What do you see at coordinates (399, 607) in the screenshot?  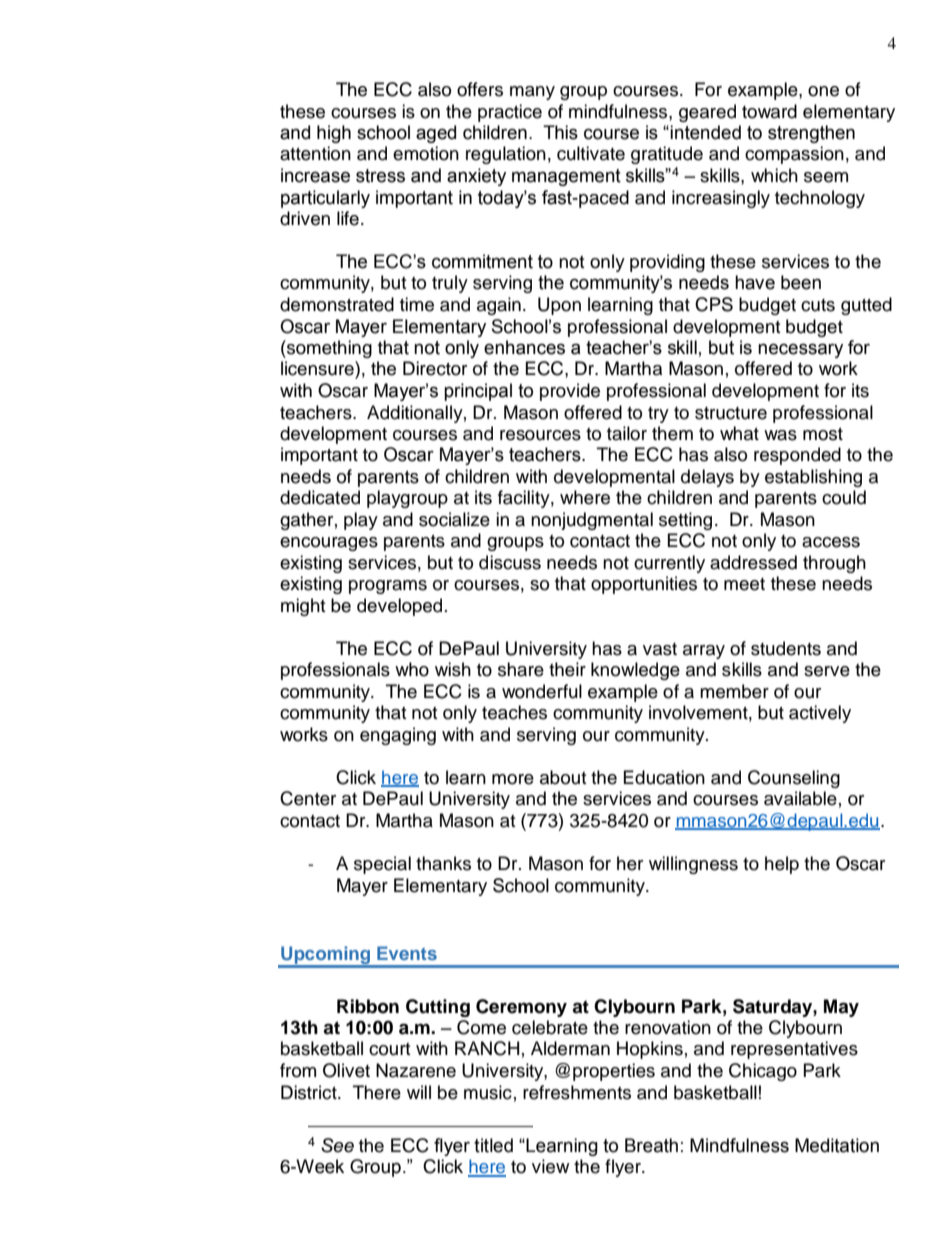 I see `developed` at bounding box center [399, 607].
